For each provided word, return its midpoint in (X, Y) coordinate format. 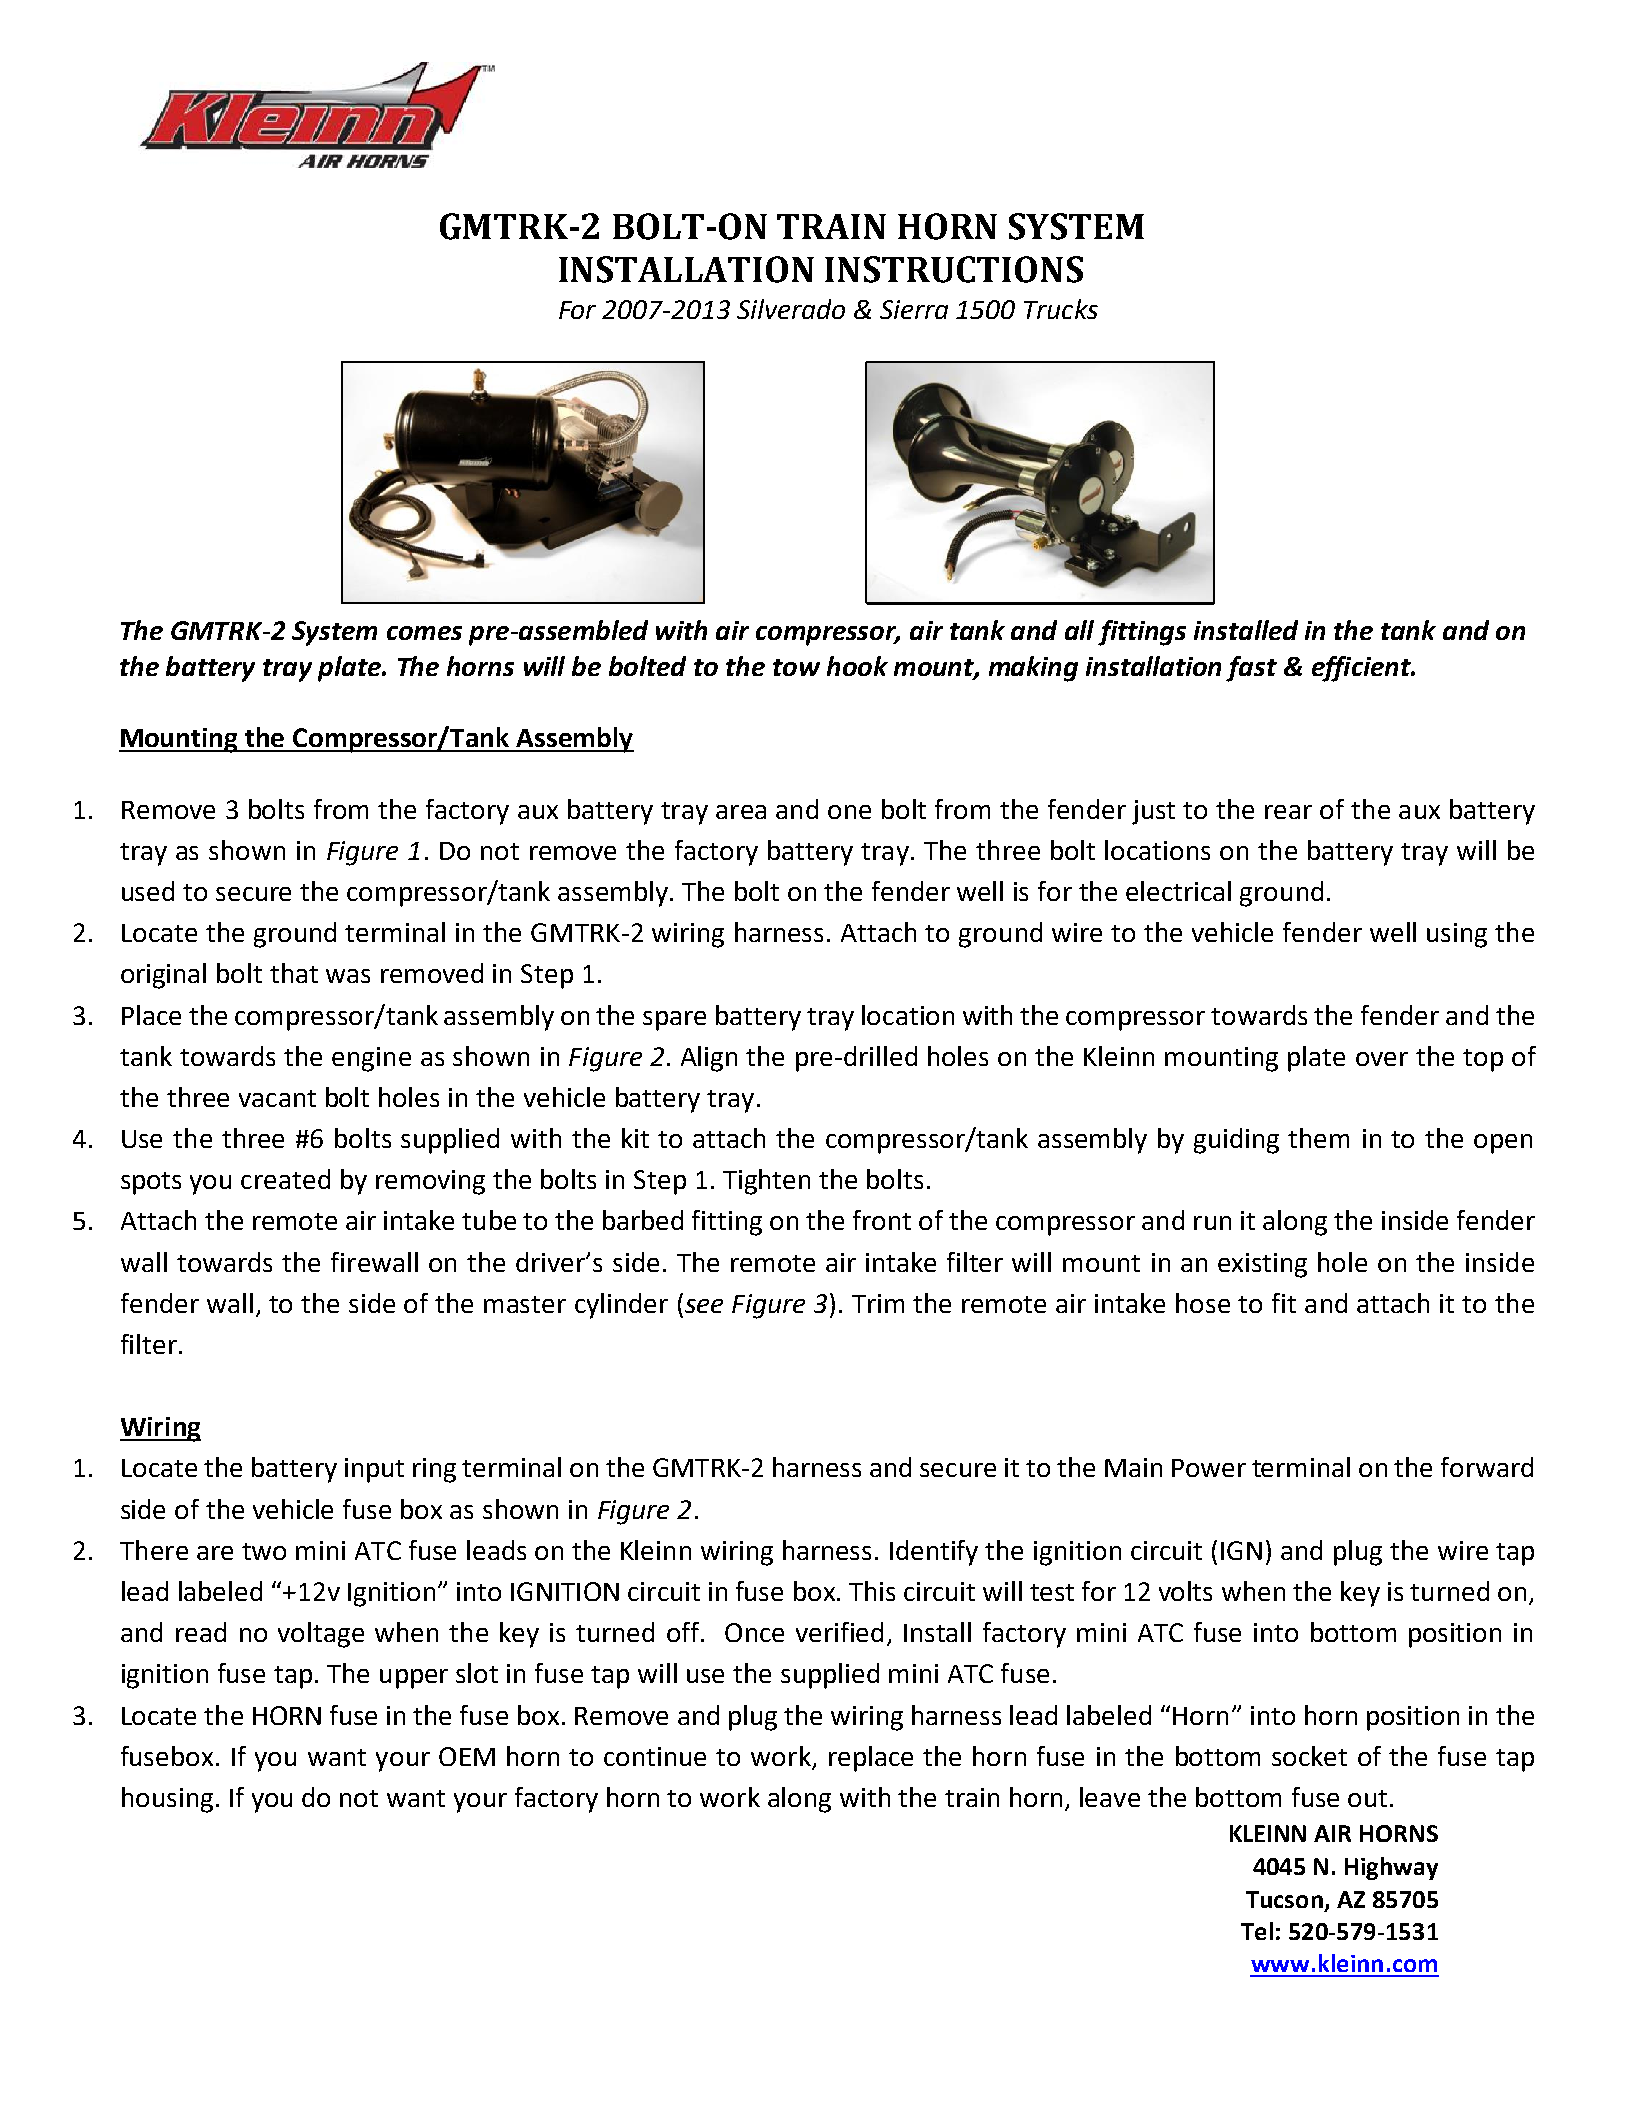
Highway (1391, 1868)
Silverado (791, 309)
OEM (467, 1756)
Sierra (914, 309)
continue (655, 1756)
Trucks (1061, 309)
